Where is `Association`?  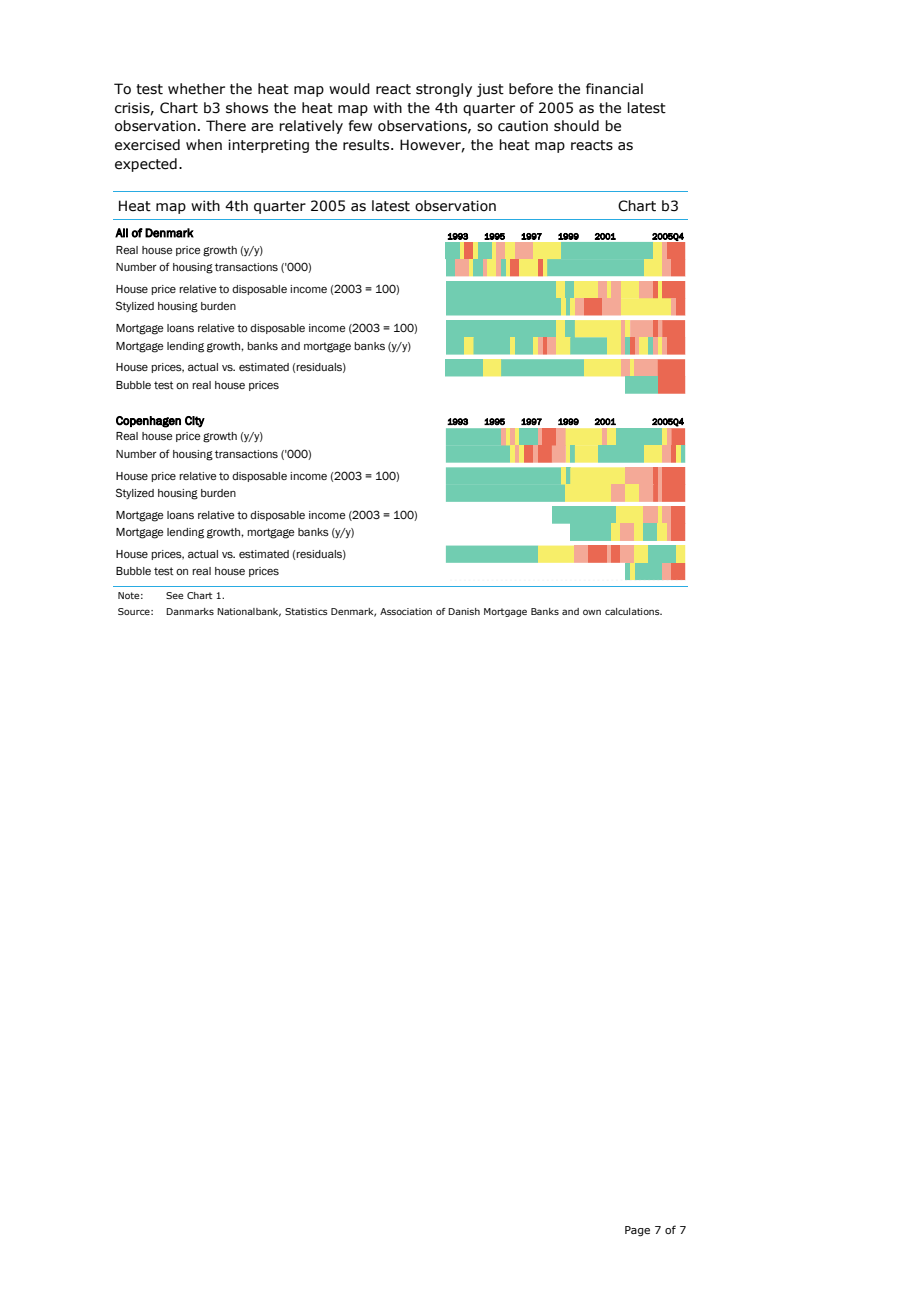 Association is located at coordinates (406, 611).
